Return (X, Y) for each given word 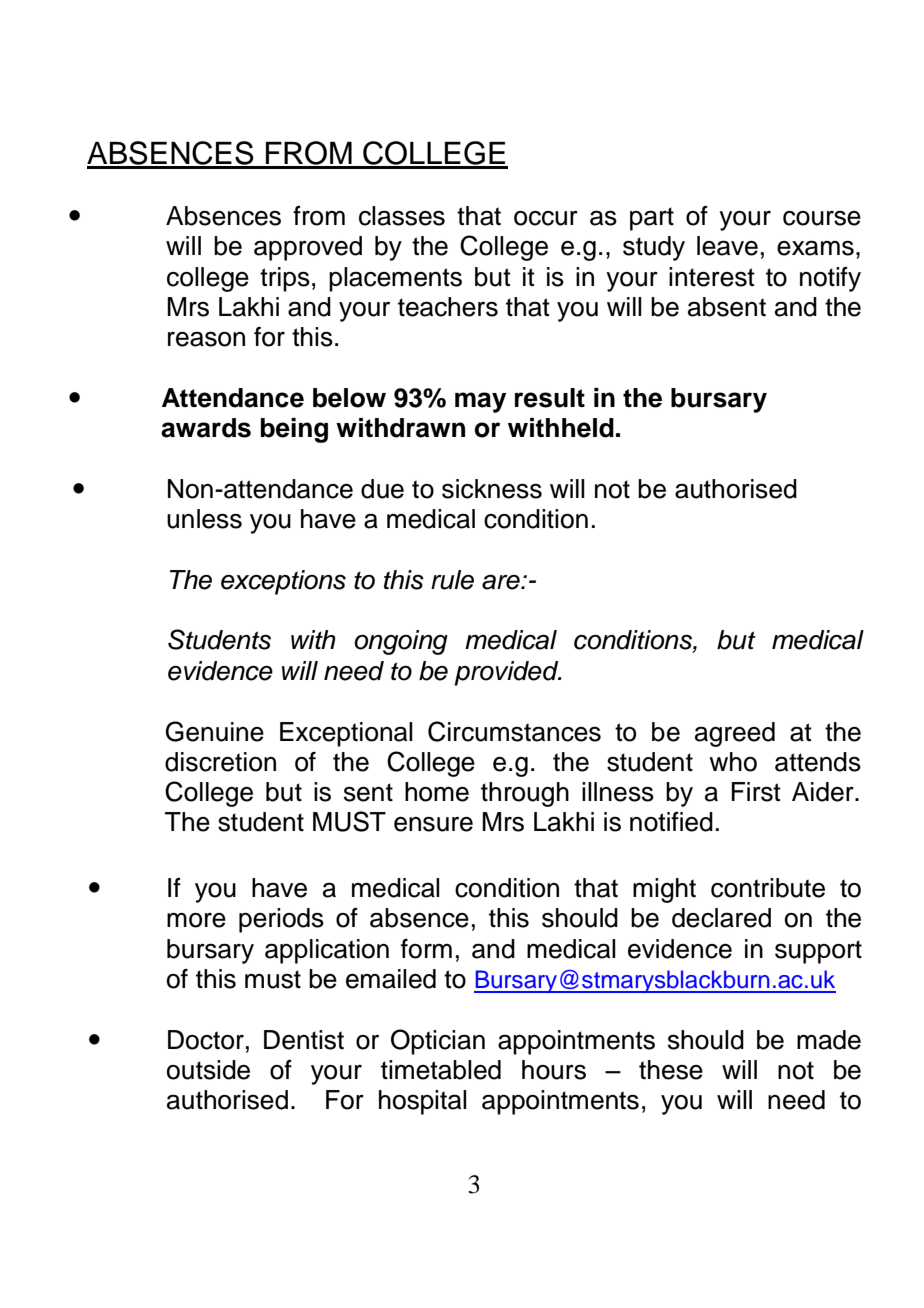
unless (204, 519)
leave (727, 246)
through (525, 794)
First (756, 792)
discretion (220, 762)
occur (546, 218)
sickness (492, 489)
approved (308, 248)
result (550, 398)
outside (208, 1070)
